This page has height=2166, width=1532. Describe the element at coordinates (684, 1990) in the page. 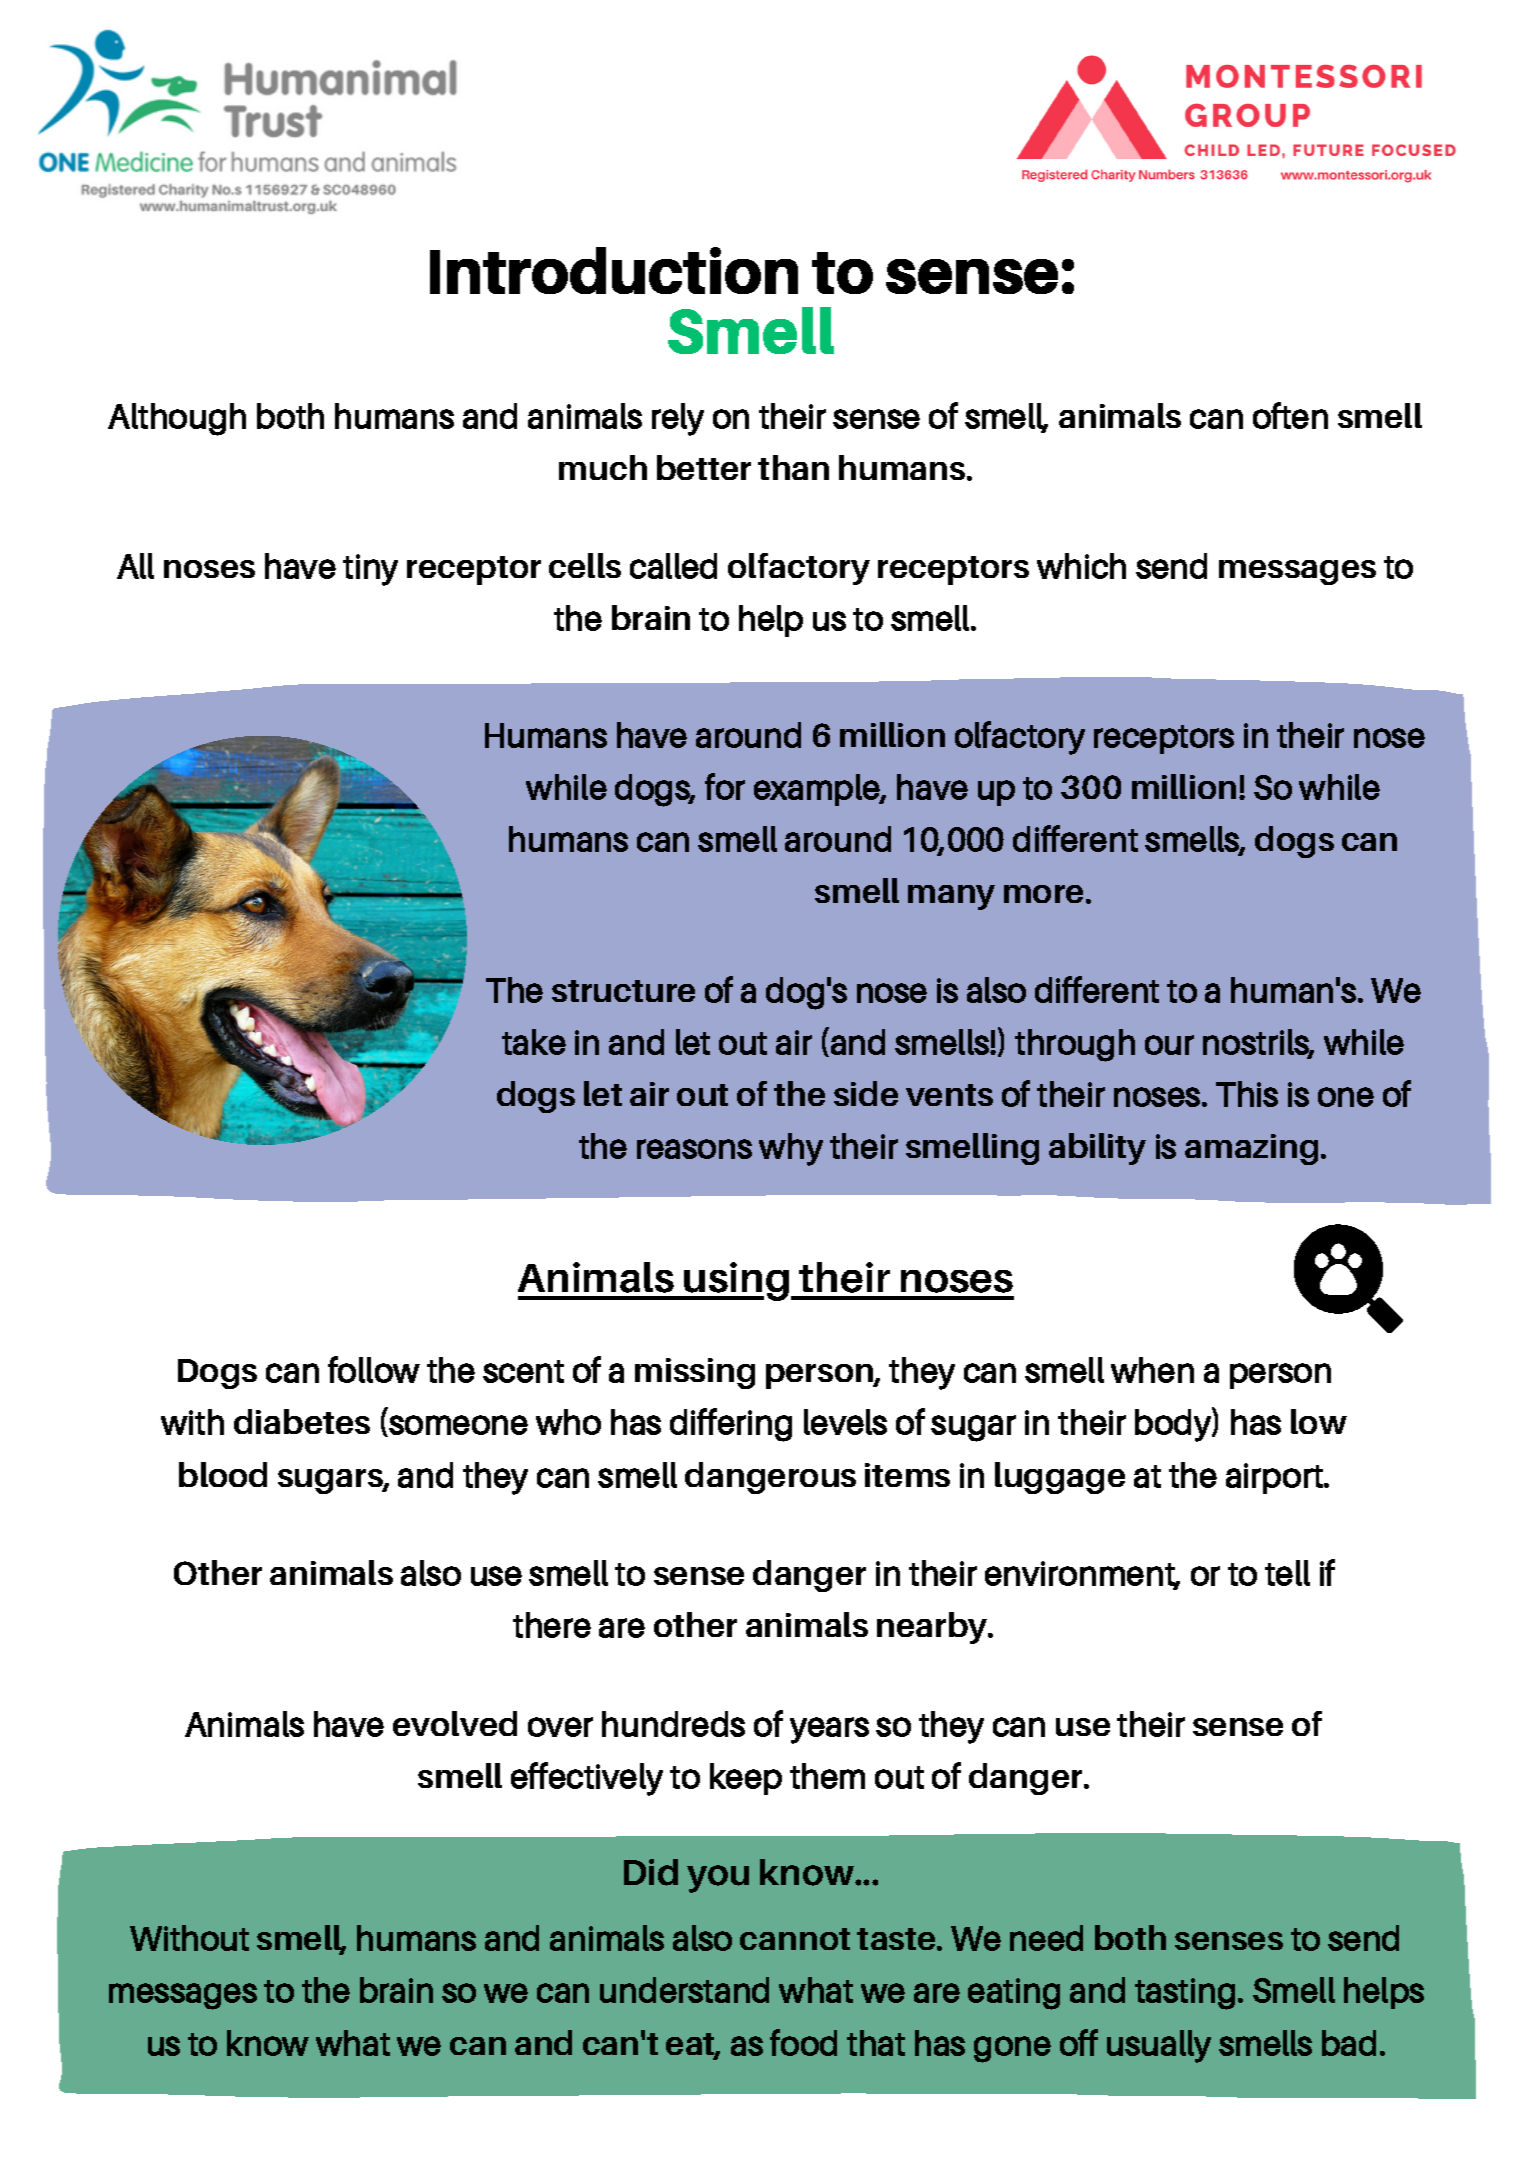

I see `understand` at that location.
